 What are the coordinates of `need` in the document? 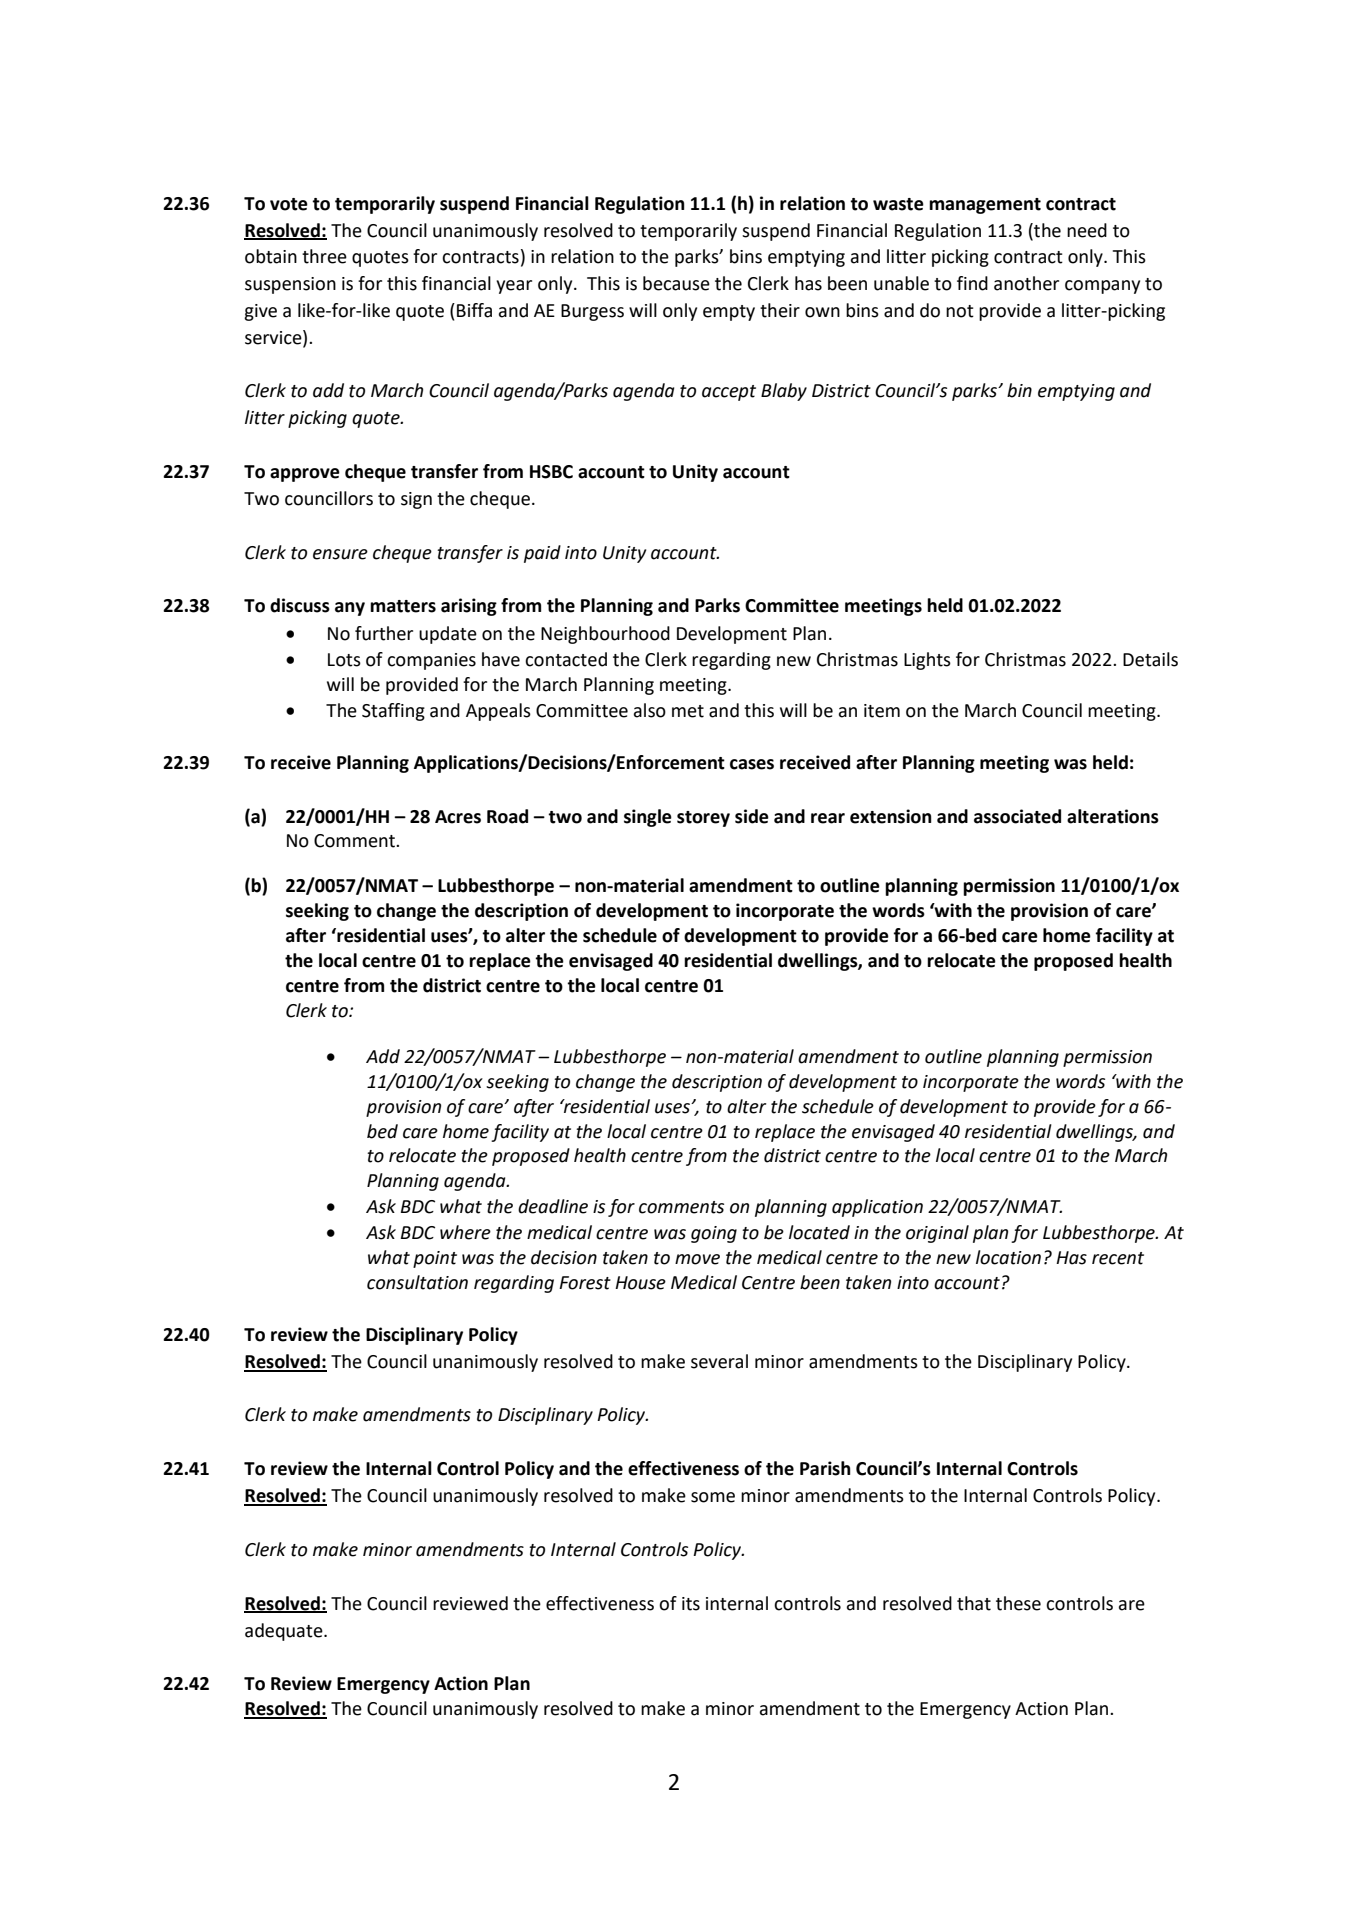 It's located at (1087, 230).
